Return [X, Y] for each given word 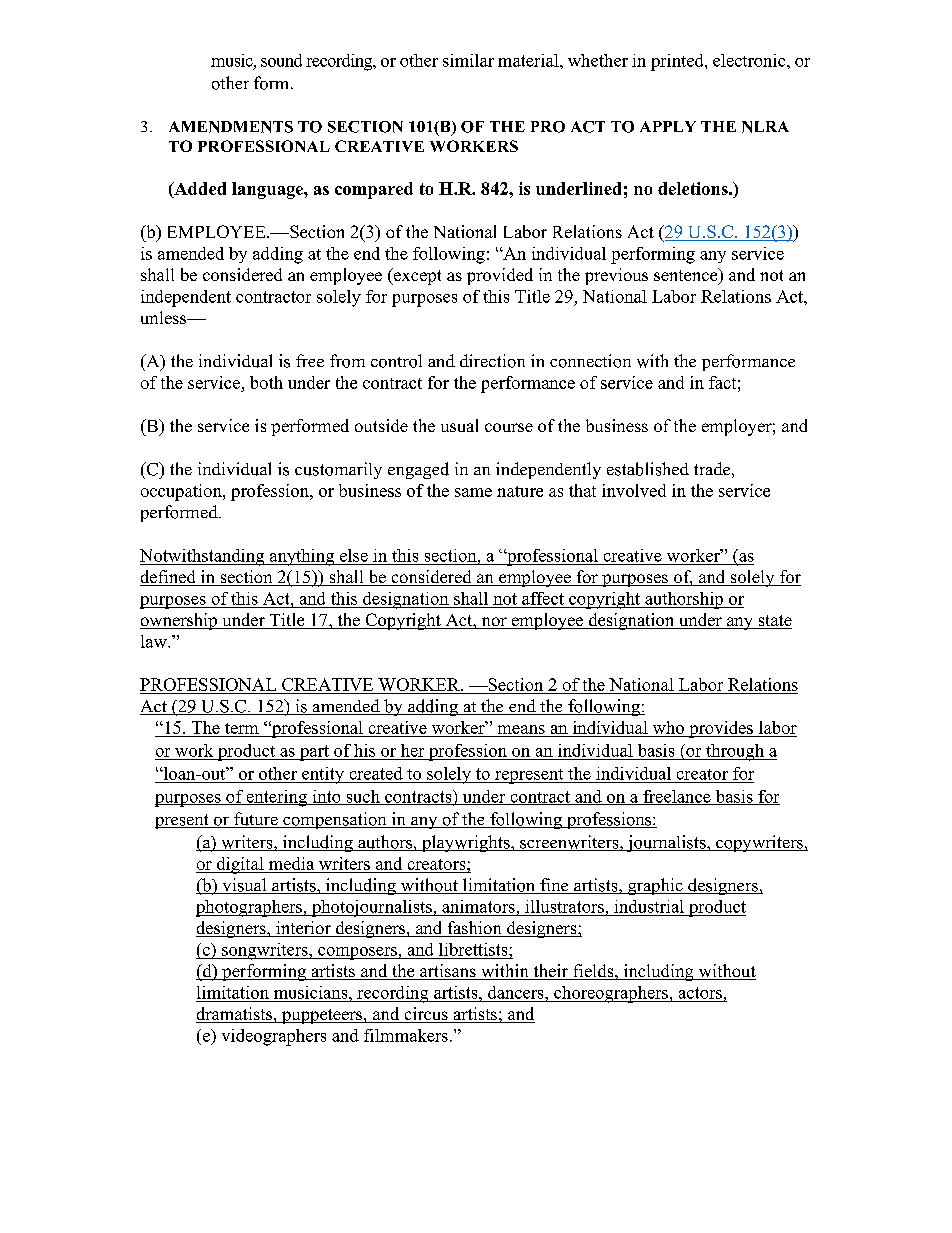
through [735, 752]
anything [302, 557]
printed [678, 62]
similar [468, 60]
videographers [274, 1037]
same [473, 492]
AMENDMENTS [231, 127]
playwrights [466, 843]
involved [634, 490]
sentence [687, 276]
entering [277, 798]
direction [492, 361]
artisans [448, 972]
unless [164, 317]
